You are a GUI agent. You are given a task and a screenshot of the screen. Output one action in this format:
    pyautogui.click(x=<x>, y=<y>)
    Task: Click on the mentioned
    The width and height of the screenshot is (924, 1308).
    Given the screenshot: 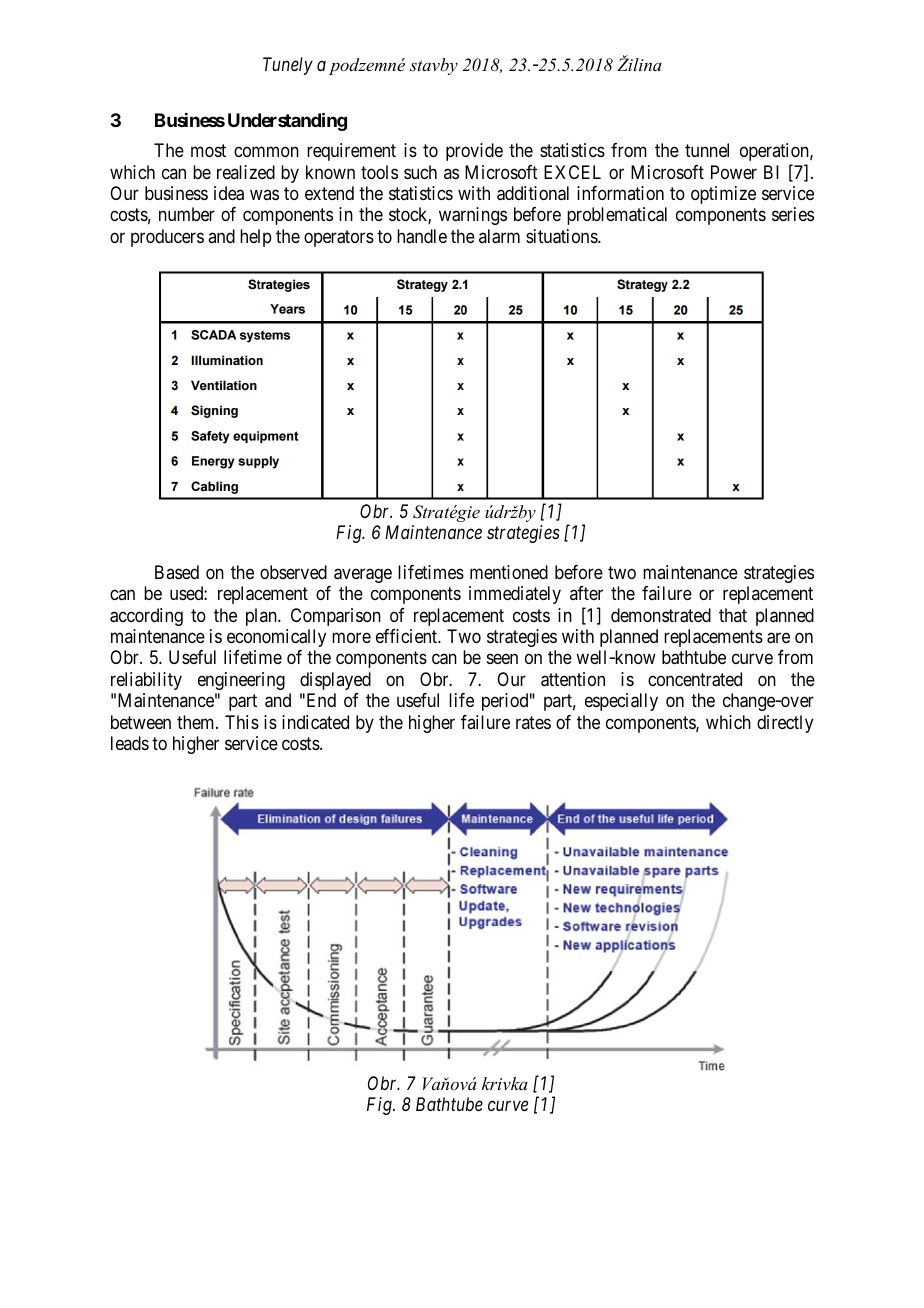 What is the action you would take?
    pyautogui.click(x=509, y=572)
